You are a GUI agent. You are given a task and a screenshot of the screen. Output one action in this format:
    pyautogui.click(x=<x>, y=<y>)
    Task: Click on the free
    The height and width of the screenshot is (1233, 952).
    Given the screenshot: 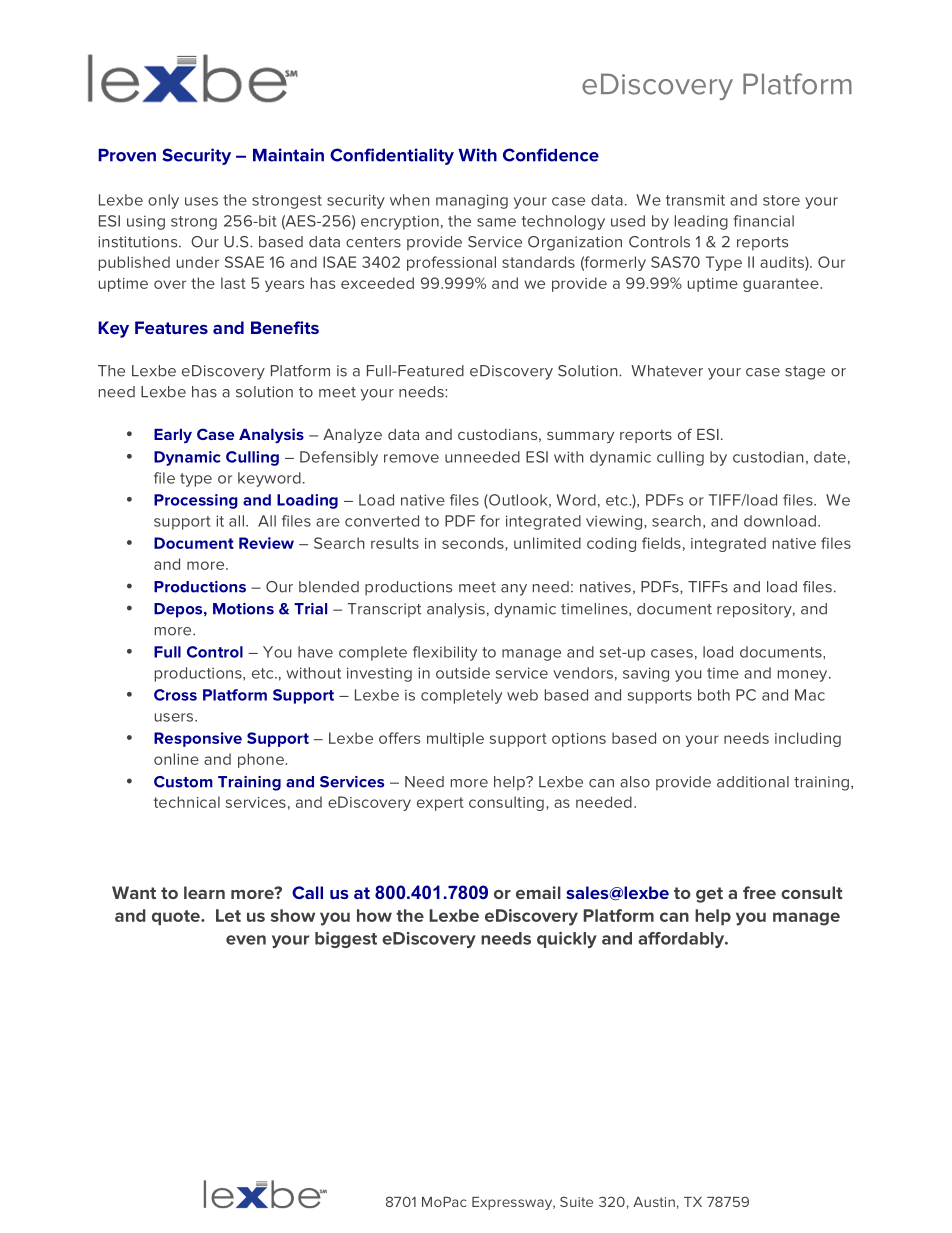 What is the action you would take?
    pyautogui.click(x=759, y=892)
